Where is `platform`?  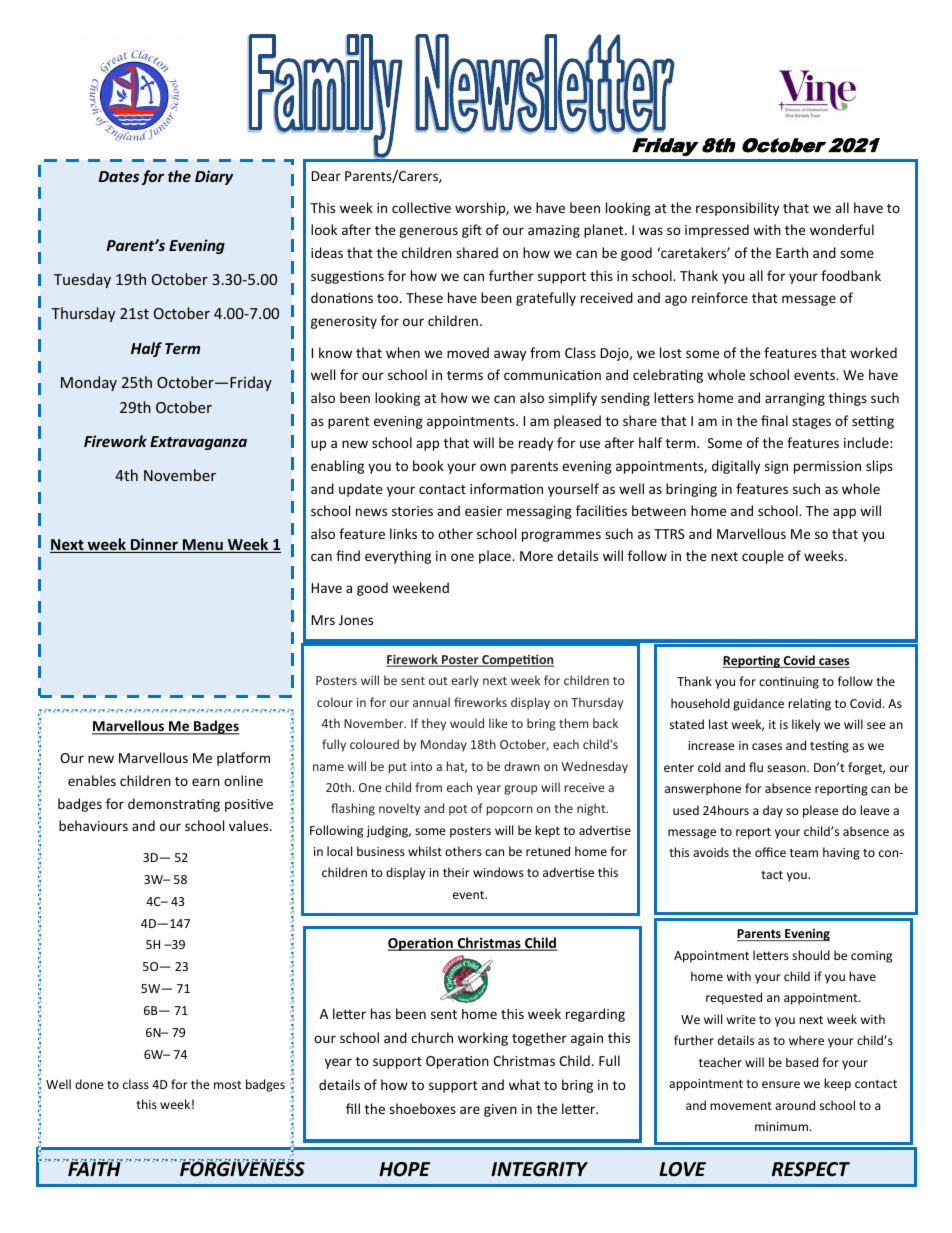
platform is located at coordinates (243, 759).
